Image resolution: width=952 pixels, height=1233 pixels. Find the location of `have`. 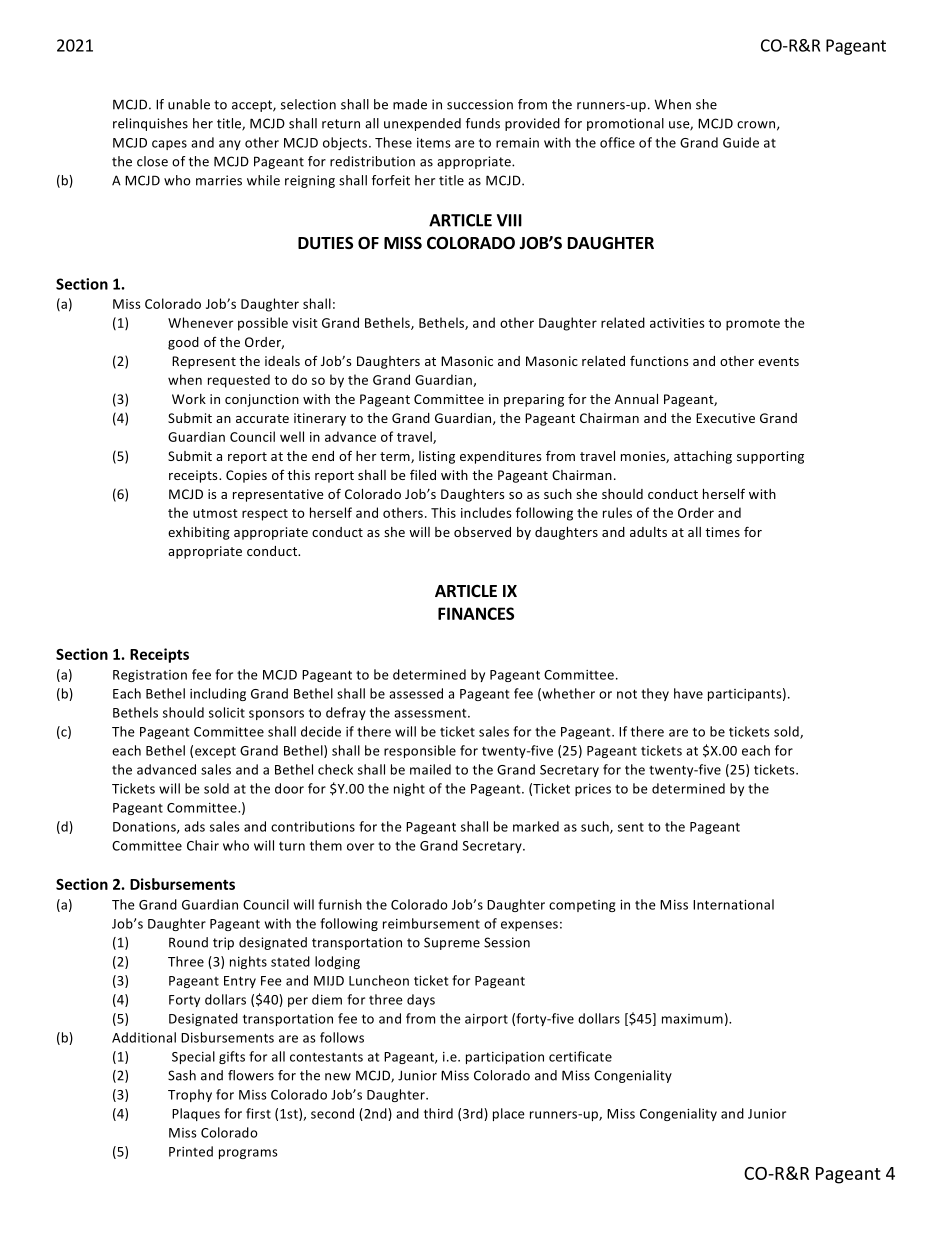

have is located at coordinates (688, 693).
